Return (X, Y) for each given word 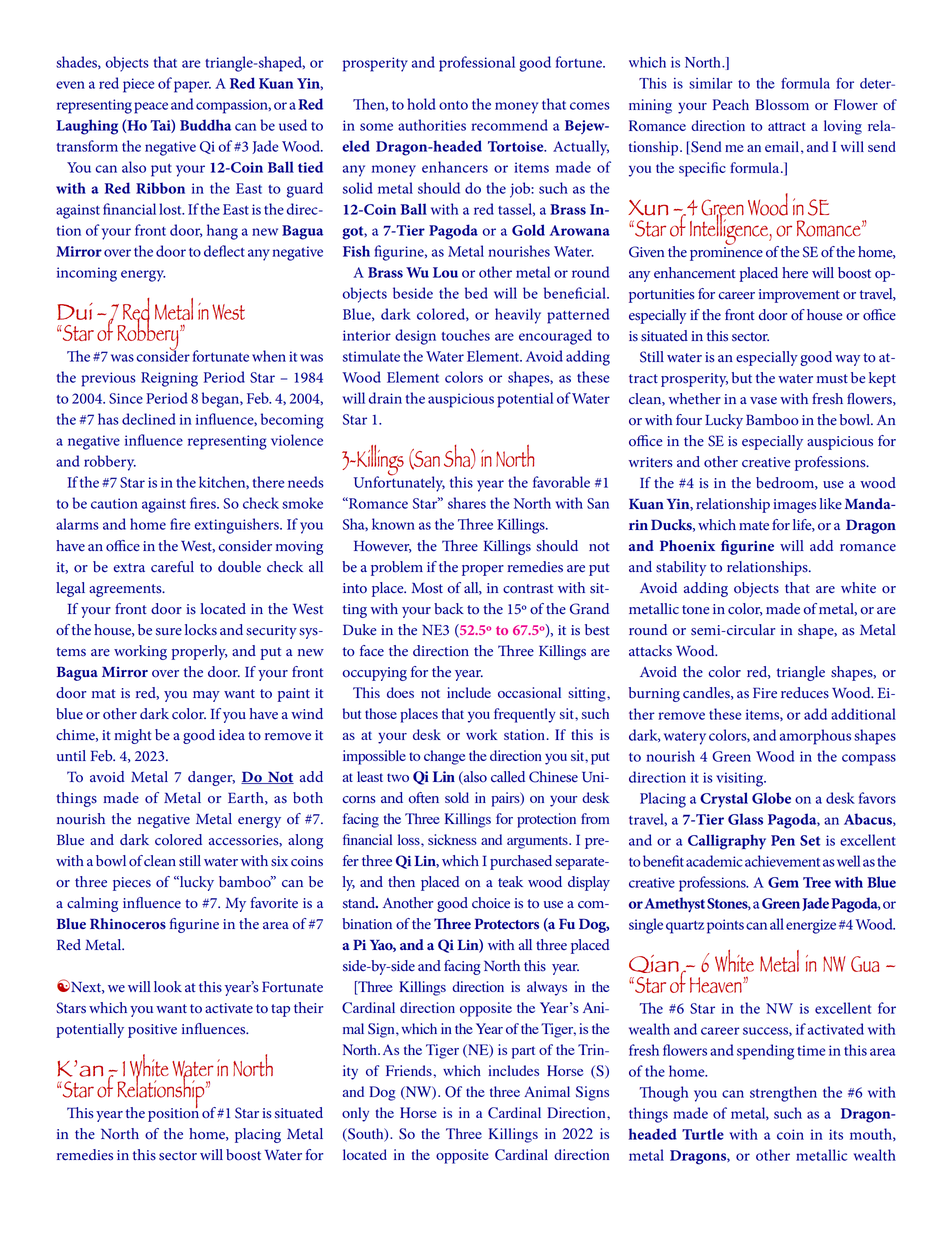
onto (453, 105)
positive (152, 1031)
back (449, 609)
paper (192, 87)
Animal (547, 1091)
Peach (731, 104)
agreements (126, 590)
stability (681, 568)
